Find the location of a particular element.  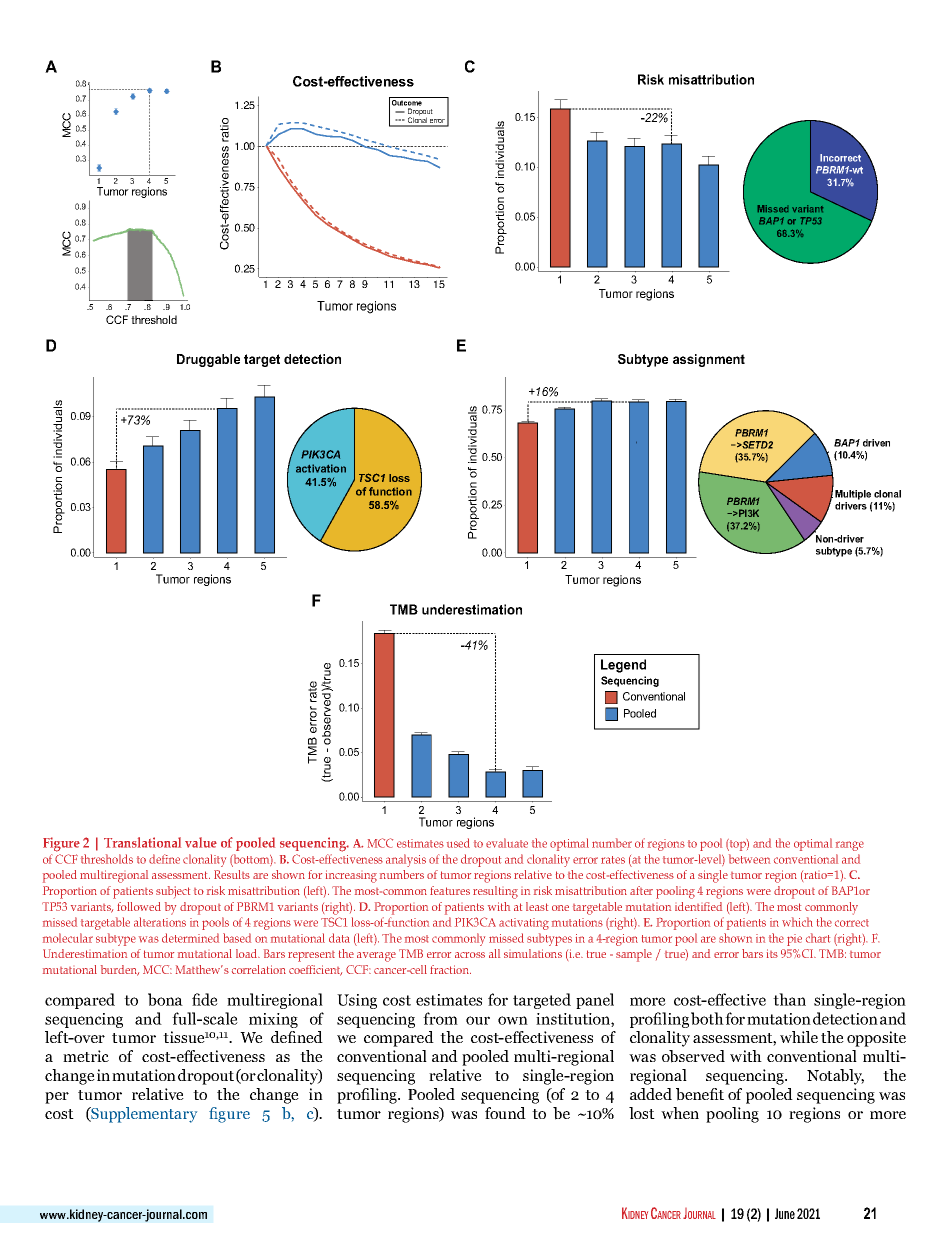

range is located at coordinates (850, 846).
